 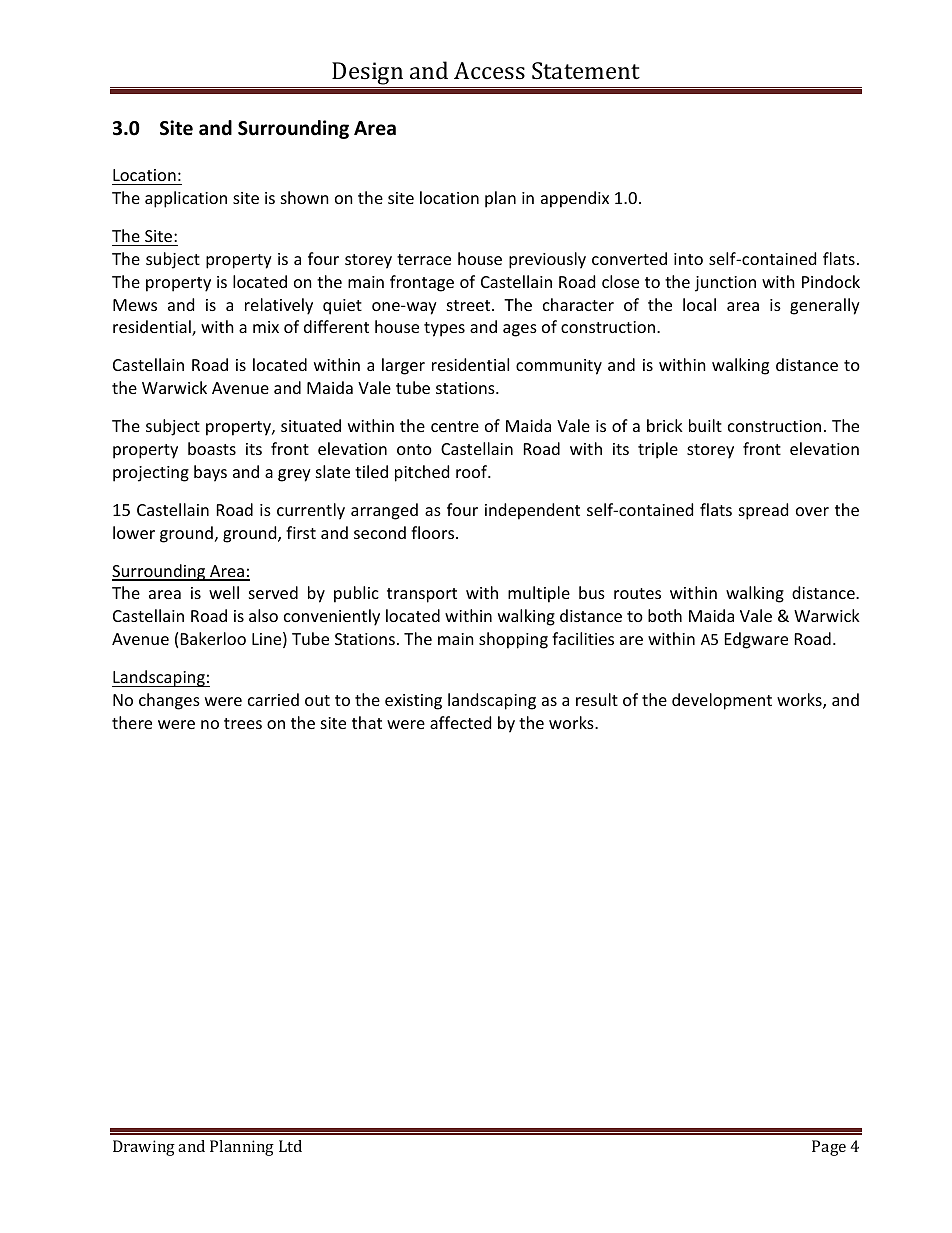 What do you see at coordinates (665, 615) in the screenshot?
I see `both` at bounding box center [665, 615].
